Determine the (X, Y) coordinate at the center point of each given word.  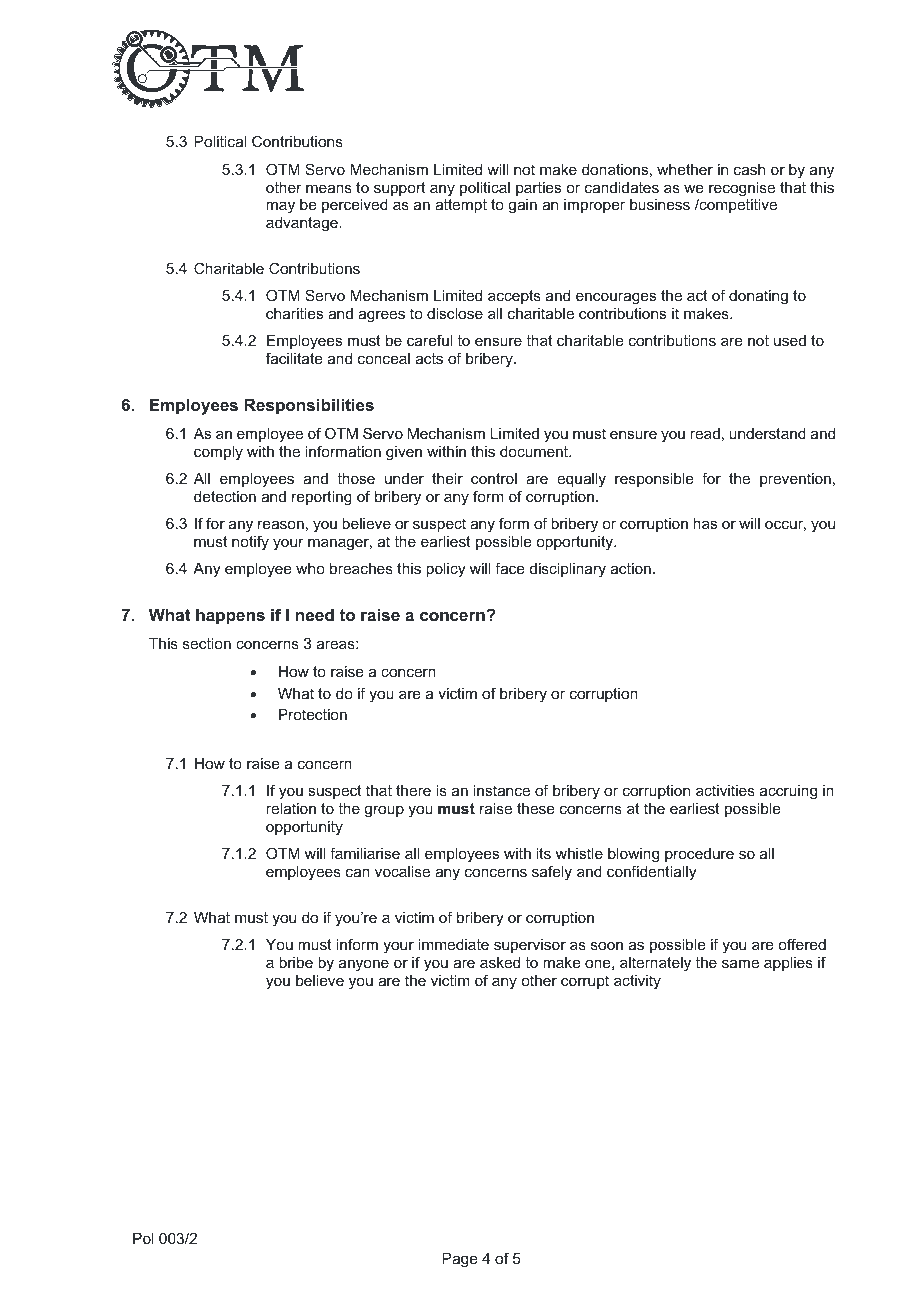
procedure (699, 855)
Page (460, 1260)
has (705, 523)
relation (291, 808)
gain (522, 206)
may (280, 207)
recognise (742, 189)
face (510, 568)
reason (281, 524)
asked (500, 962)
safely (552, 873)
